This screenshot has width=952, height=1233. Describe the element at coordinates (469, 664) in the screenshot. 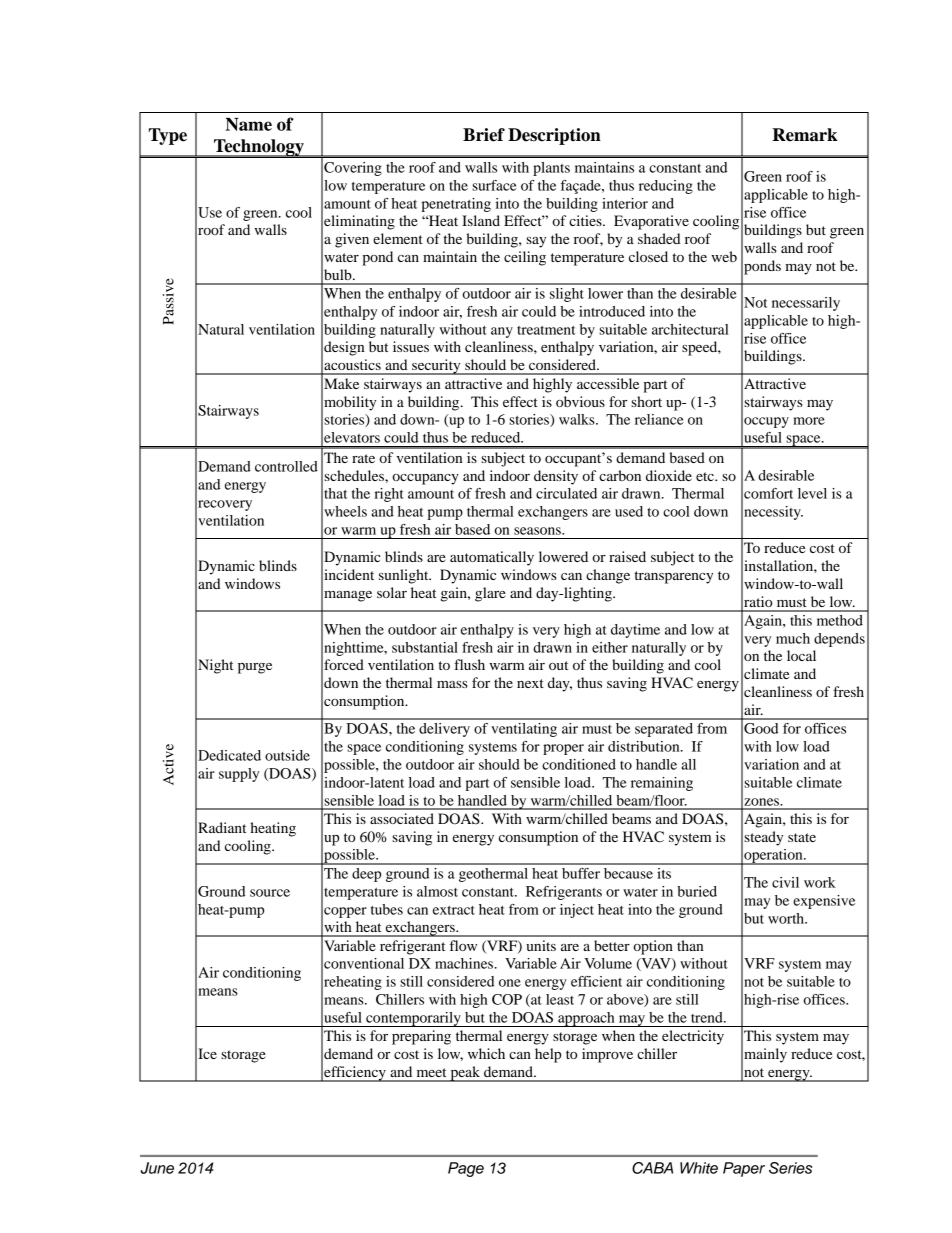

I see `flush` at that location.
